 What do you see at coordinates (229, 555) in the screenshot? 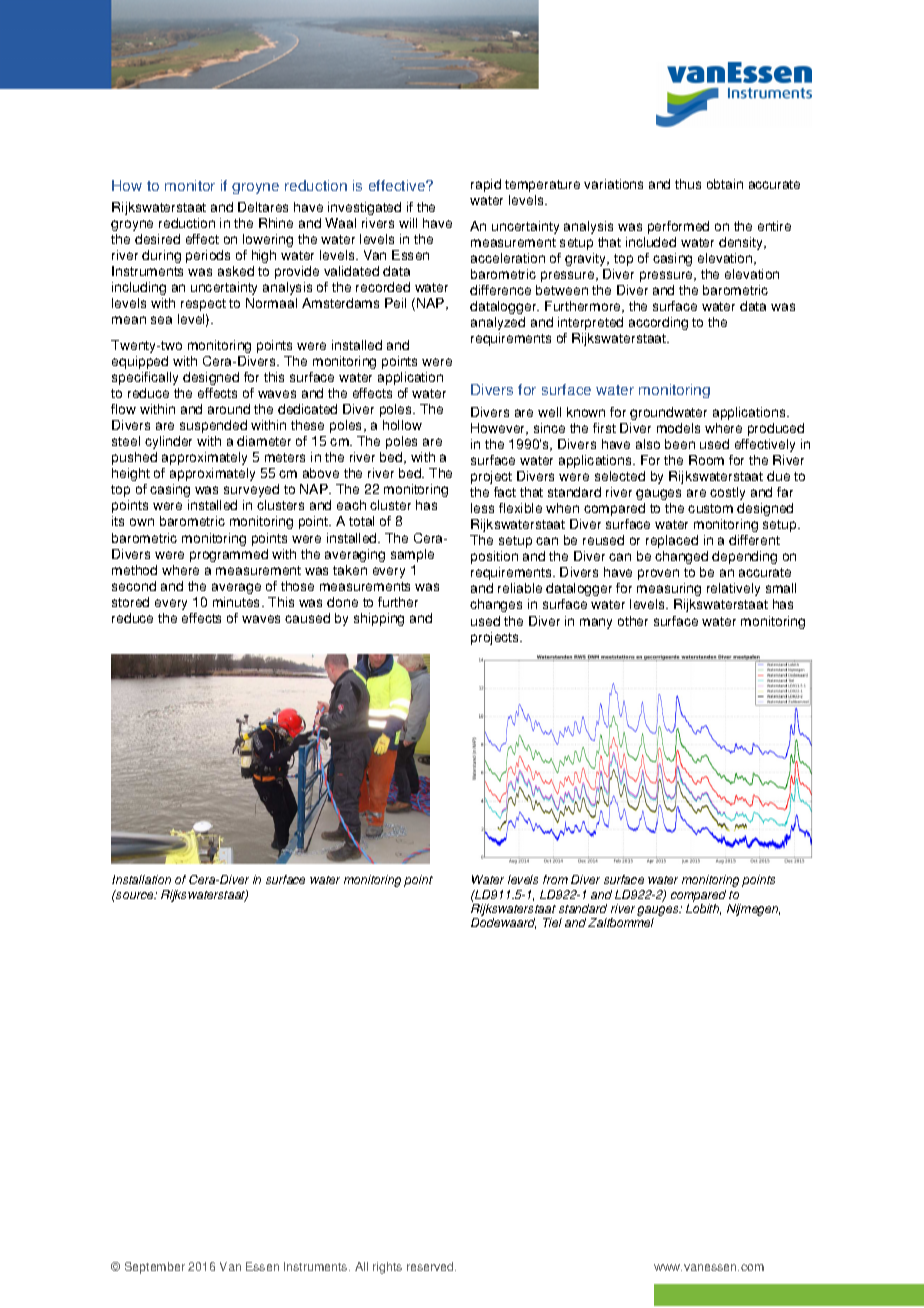
I see `programmed` at bounding box center [229, 555].
